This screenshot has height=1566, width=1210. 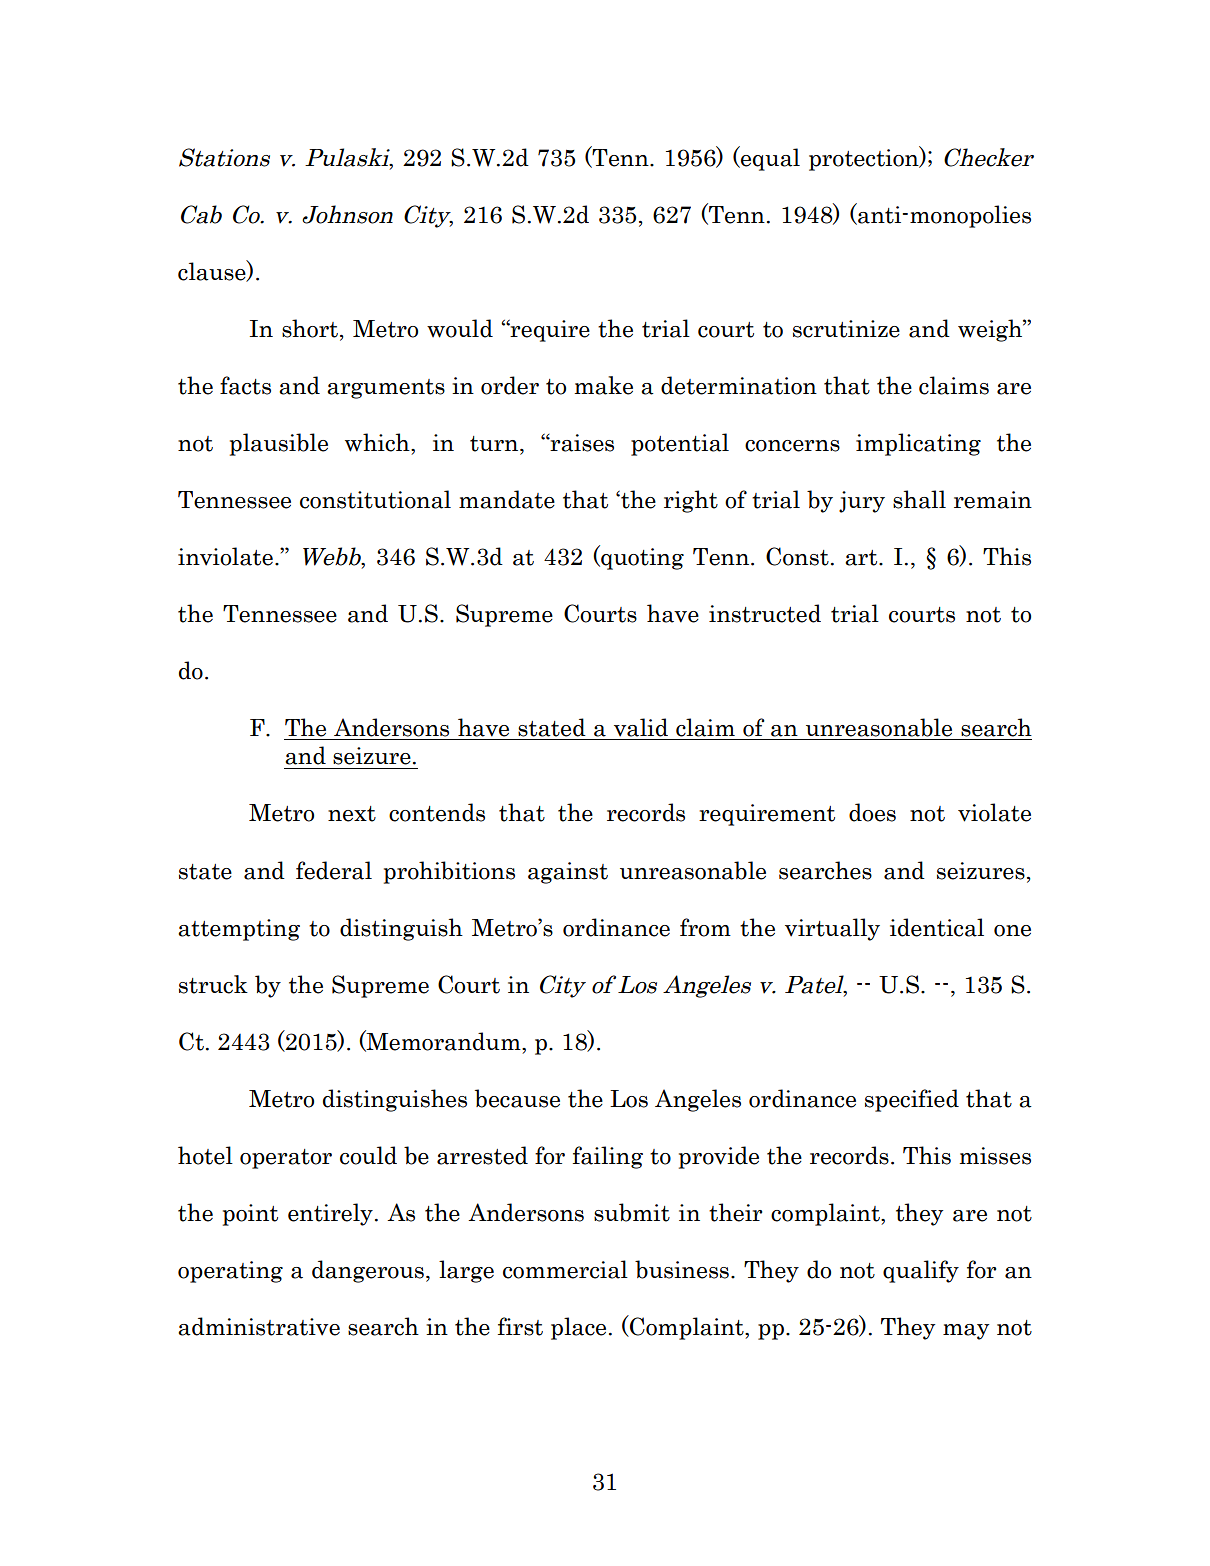 What do you see at coordinates (259, 1326) in the screenshot?
I see `administrative` at bounding box center [259, 1326].
